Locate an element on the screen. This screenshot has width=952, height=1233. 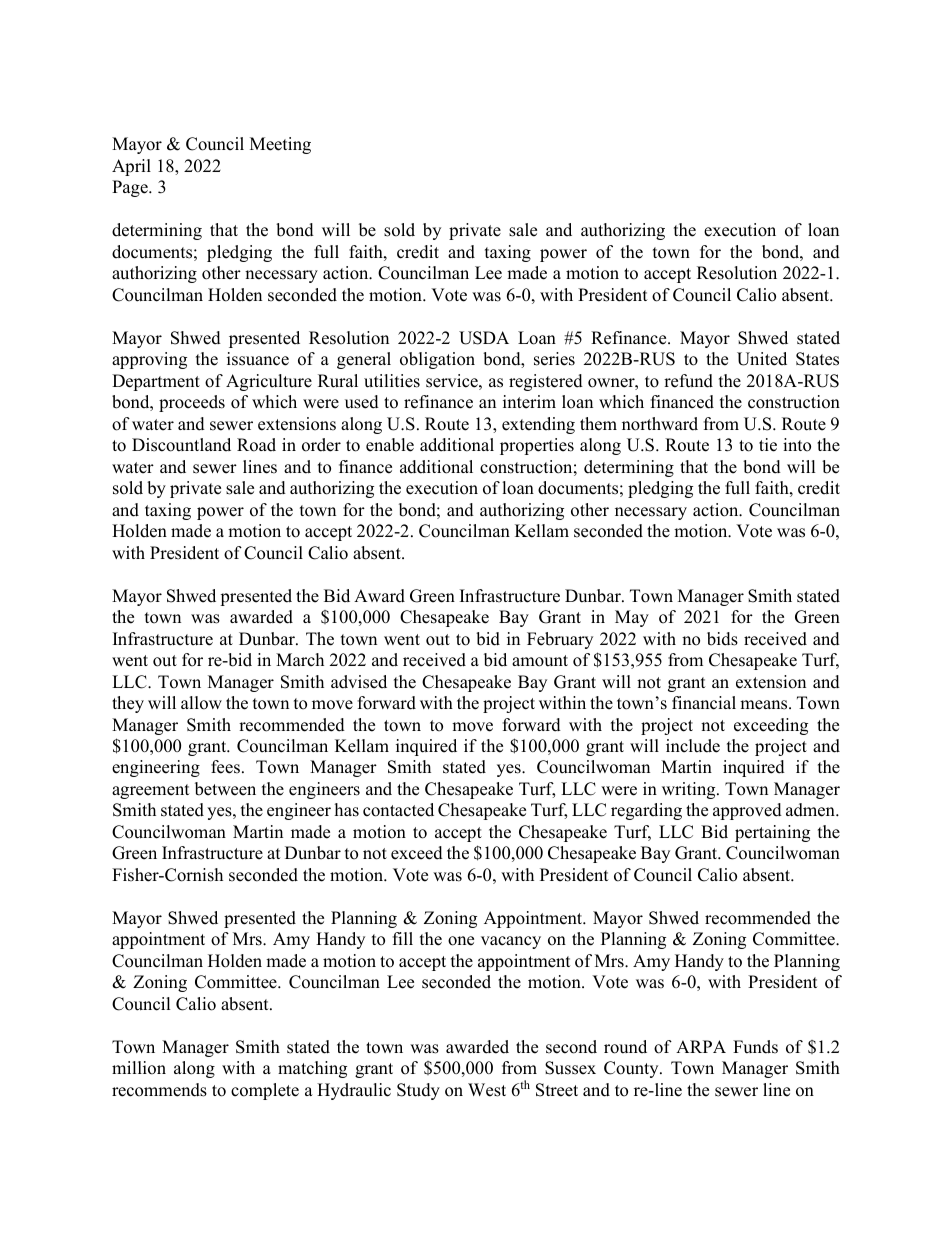
April is located at coordinates (131, 167).
